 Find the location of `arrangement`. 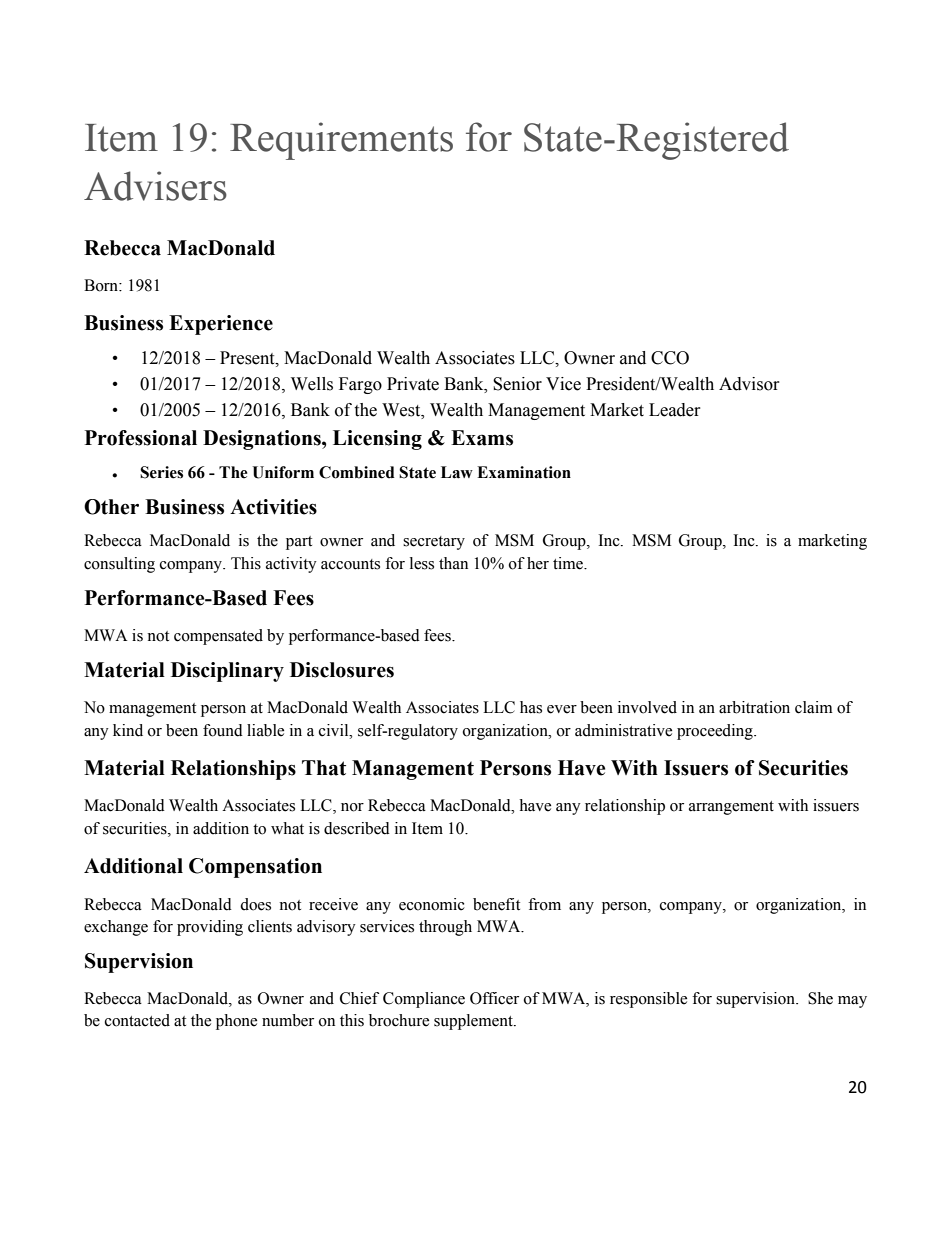

arrangement is located at coordinates (731, 808).
